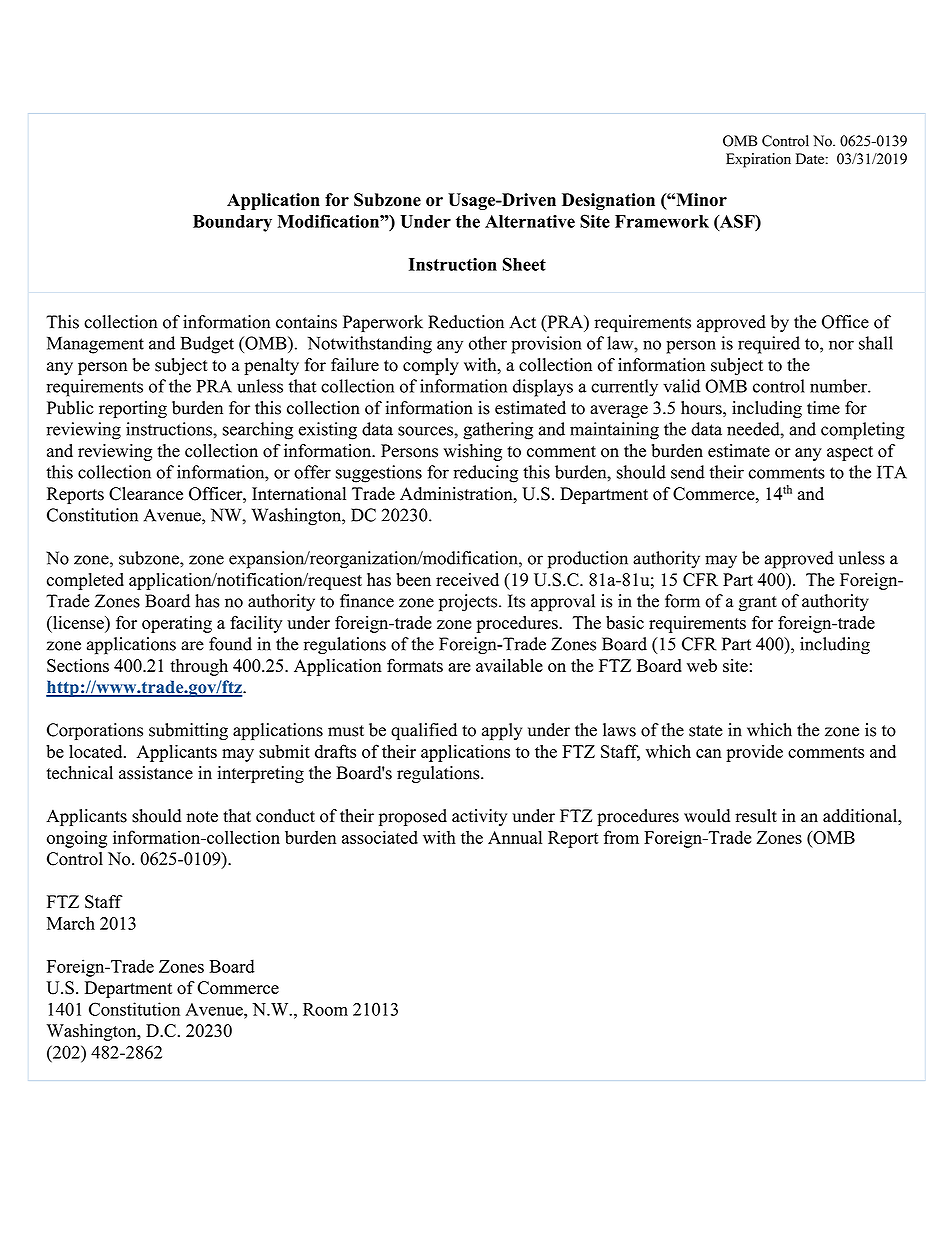  What do you see at coordinates (485, 474) in the screenshot?
I see `reducing` at bounding box center [485, 474].
